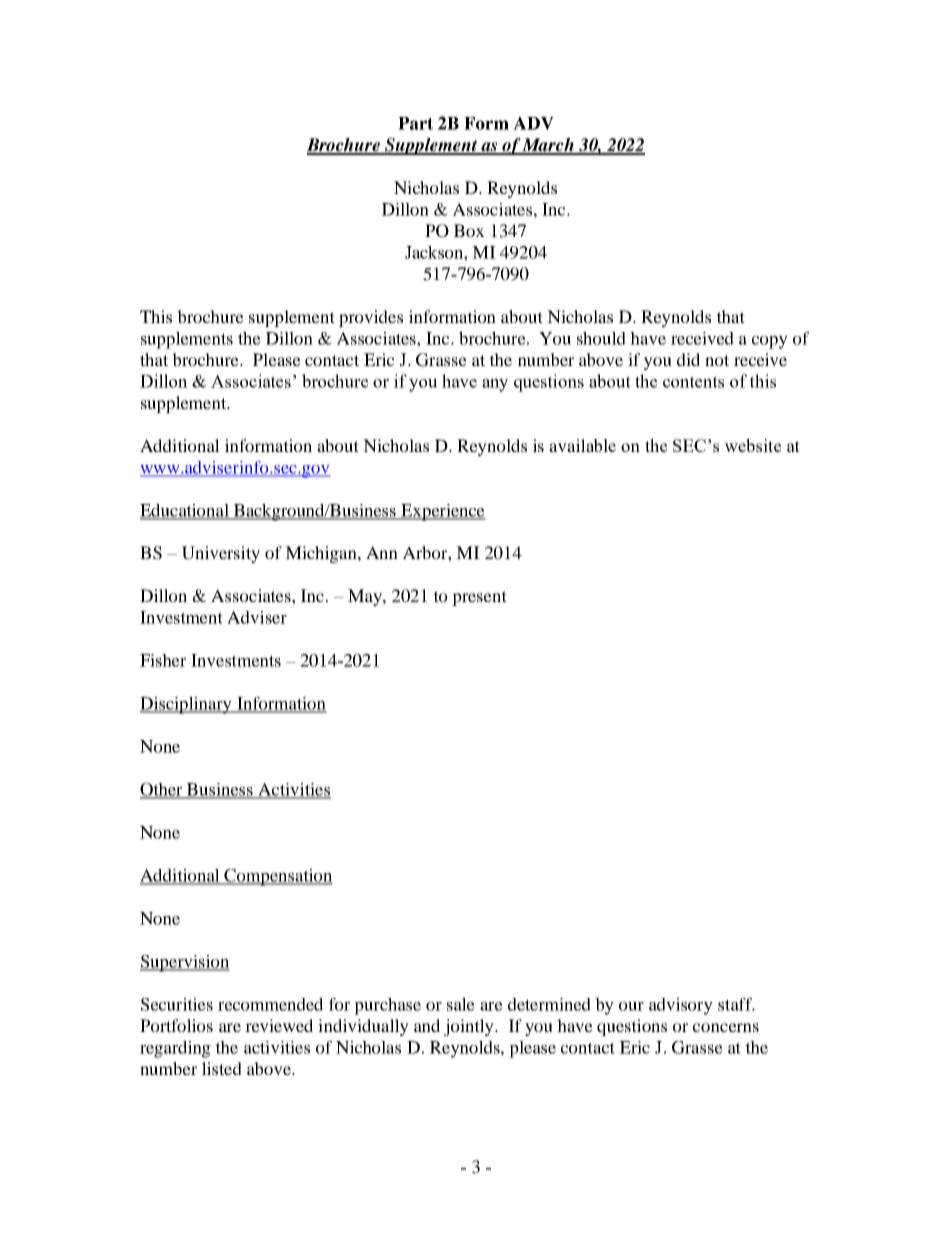 This screenshot has width=952, height=1233. Describe the element at coordinates (495, 385) in the screenshot. I see `any` at that location.
